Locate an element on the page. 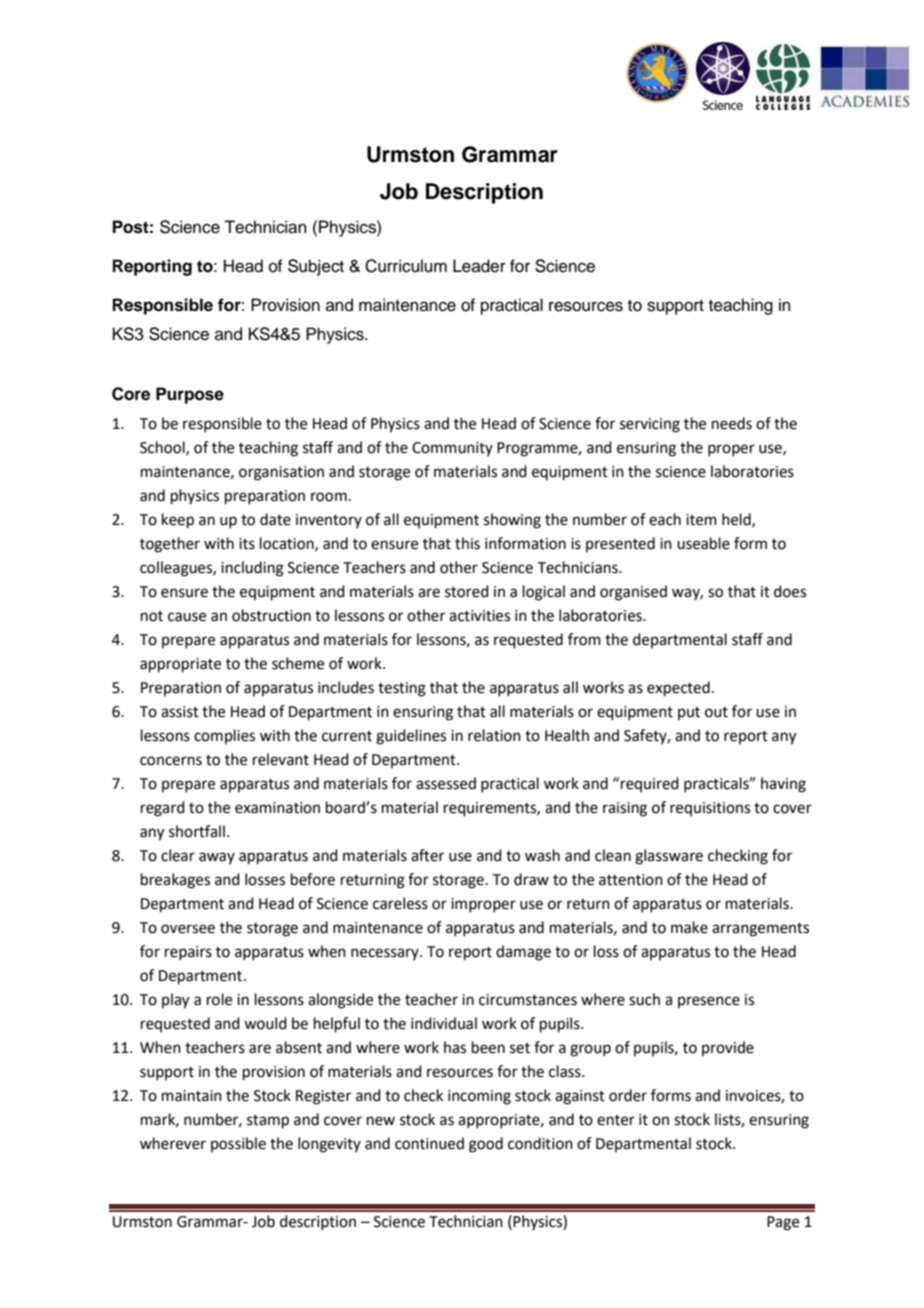 The height and width of the page is (1308, 924). complies is located at coordinates (224, 736).
